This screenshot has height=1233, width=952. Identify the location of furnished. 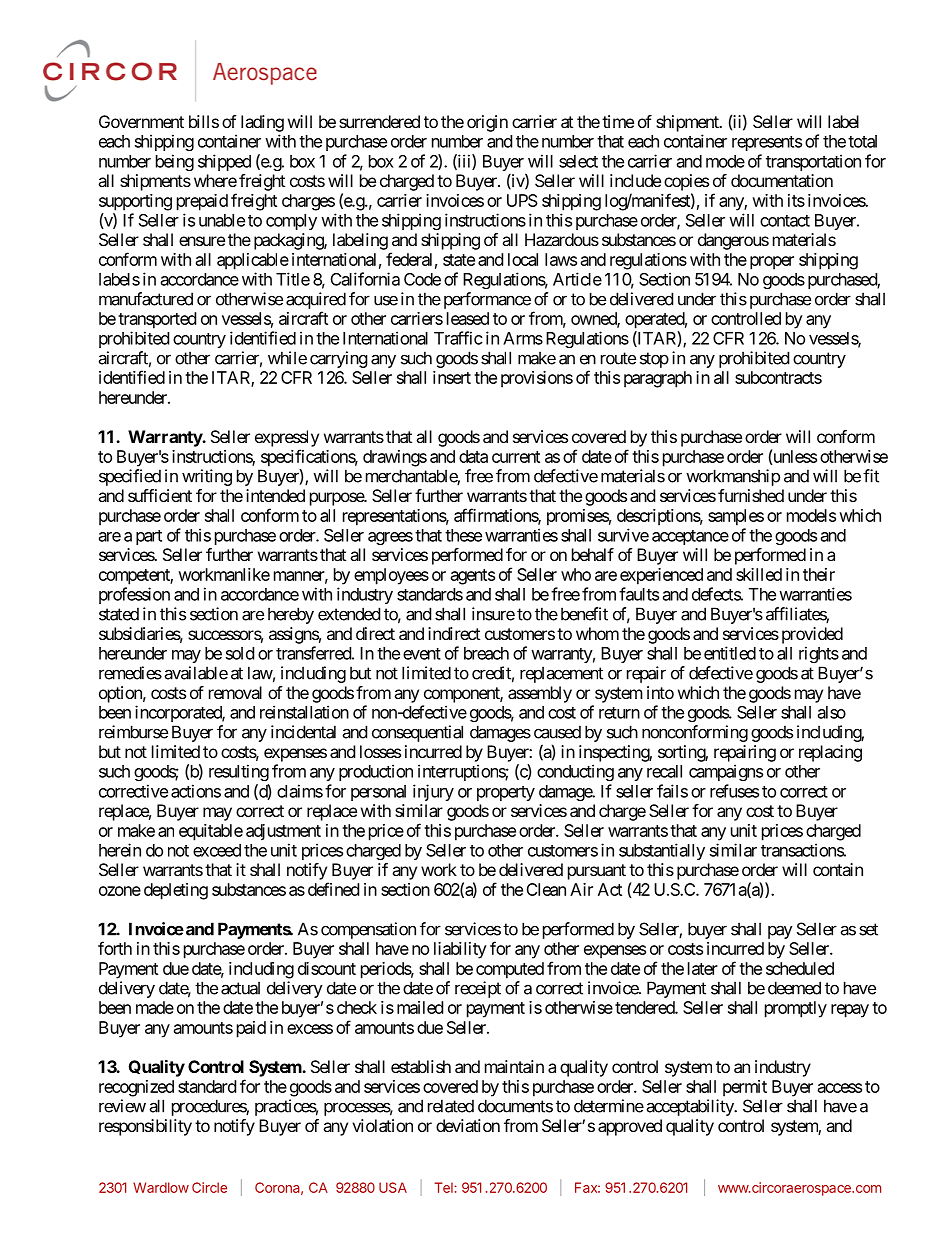
(751, 495).
